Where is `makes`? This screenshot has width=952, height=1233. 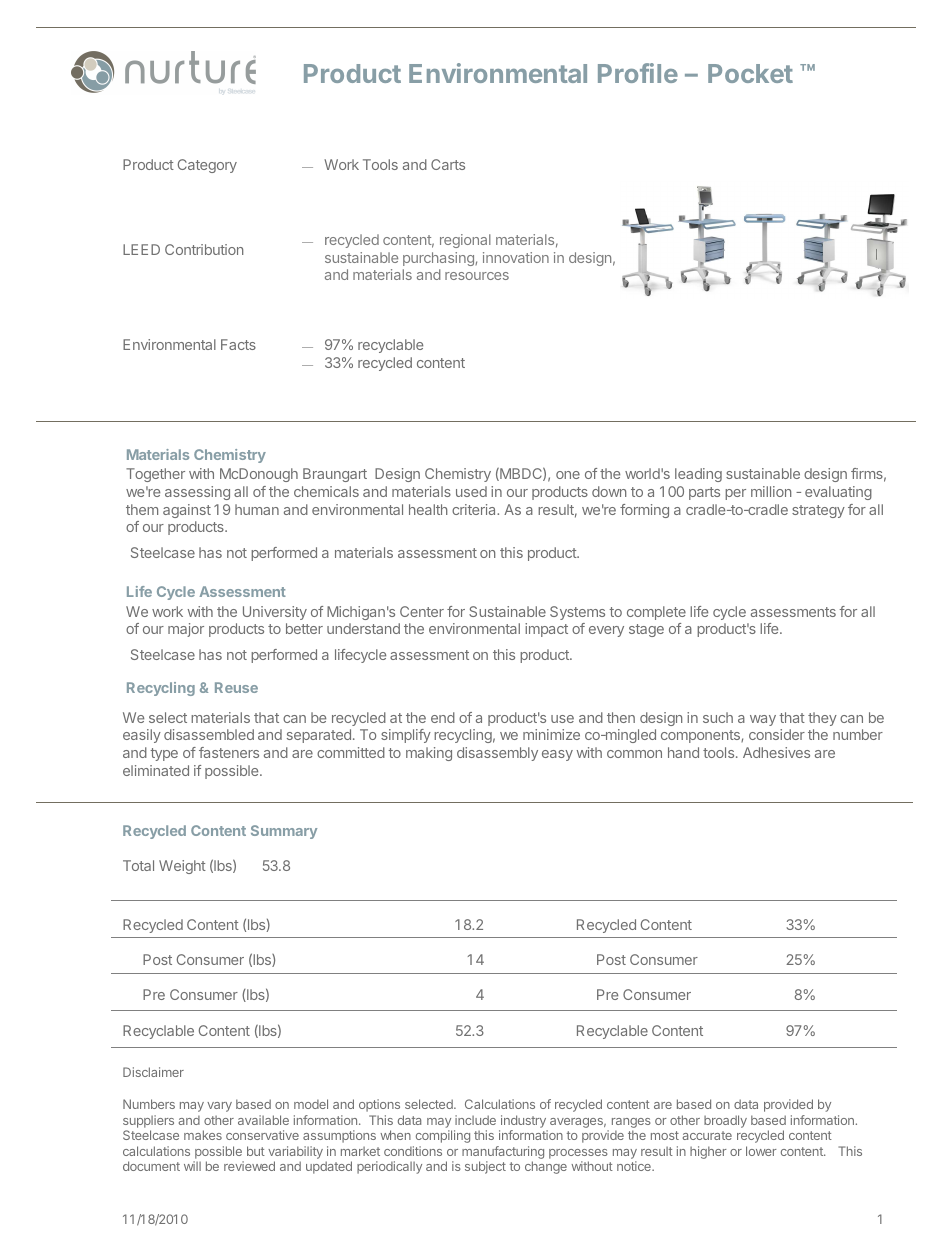 makes is located at coordinates (203, 1135).
